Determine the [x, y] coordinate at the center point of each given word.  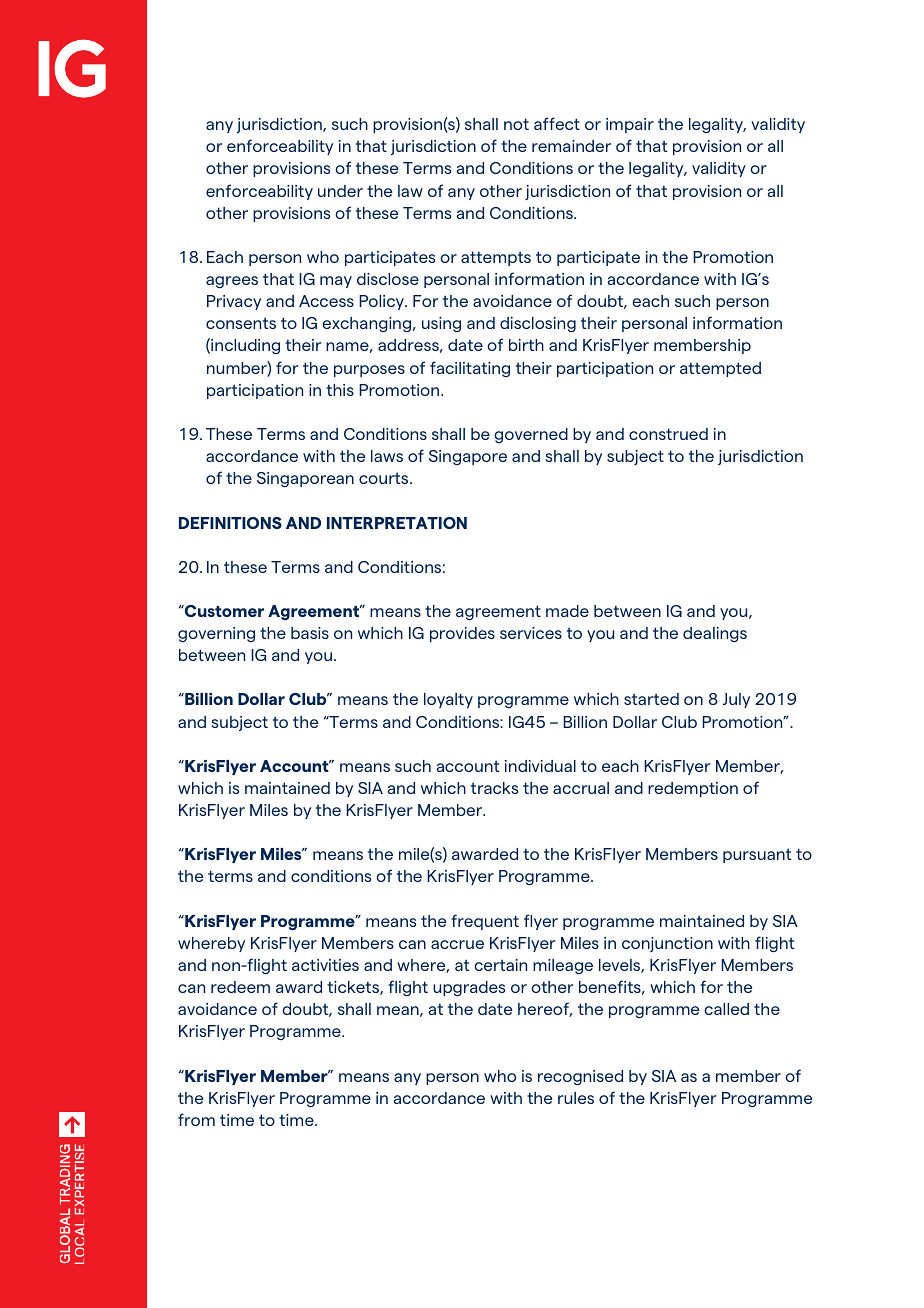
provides [462, 634]
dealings [715, 634]
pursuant [757, 856]
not [516, 124]
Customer [223, 611]
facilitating [470, 369]
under [340, 191]
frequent [485, 922]
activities [325, 965]
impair [630, 125]
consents [241, 323]
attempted [720, 369]
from [196, 1119]
